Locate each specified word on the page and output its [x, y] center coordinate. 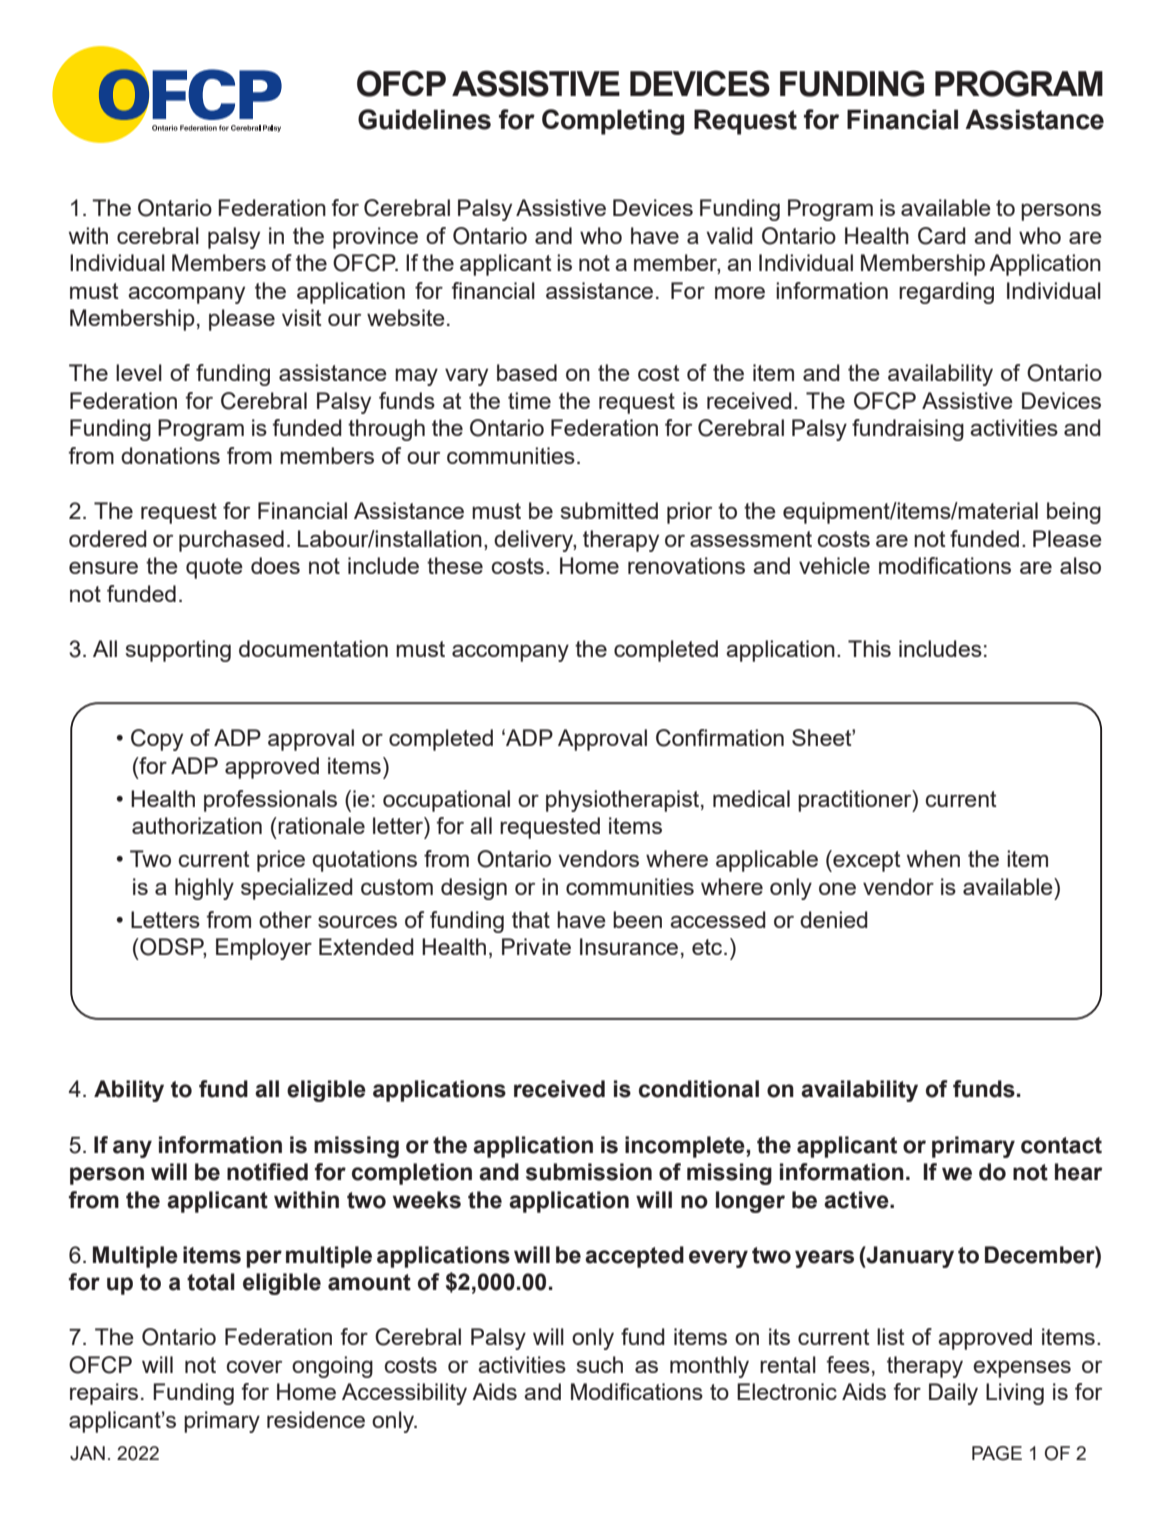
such [600, 1364]
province [375, 238]
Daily [953, 1394]
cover [254, 1366]
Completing [613, 122]
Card [942, 236]
